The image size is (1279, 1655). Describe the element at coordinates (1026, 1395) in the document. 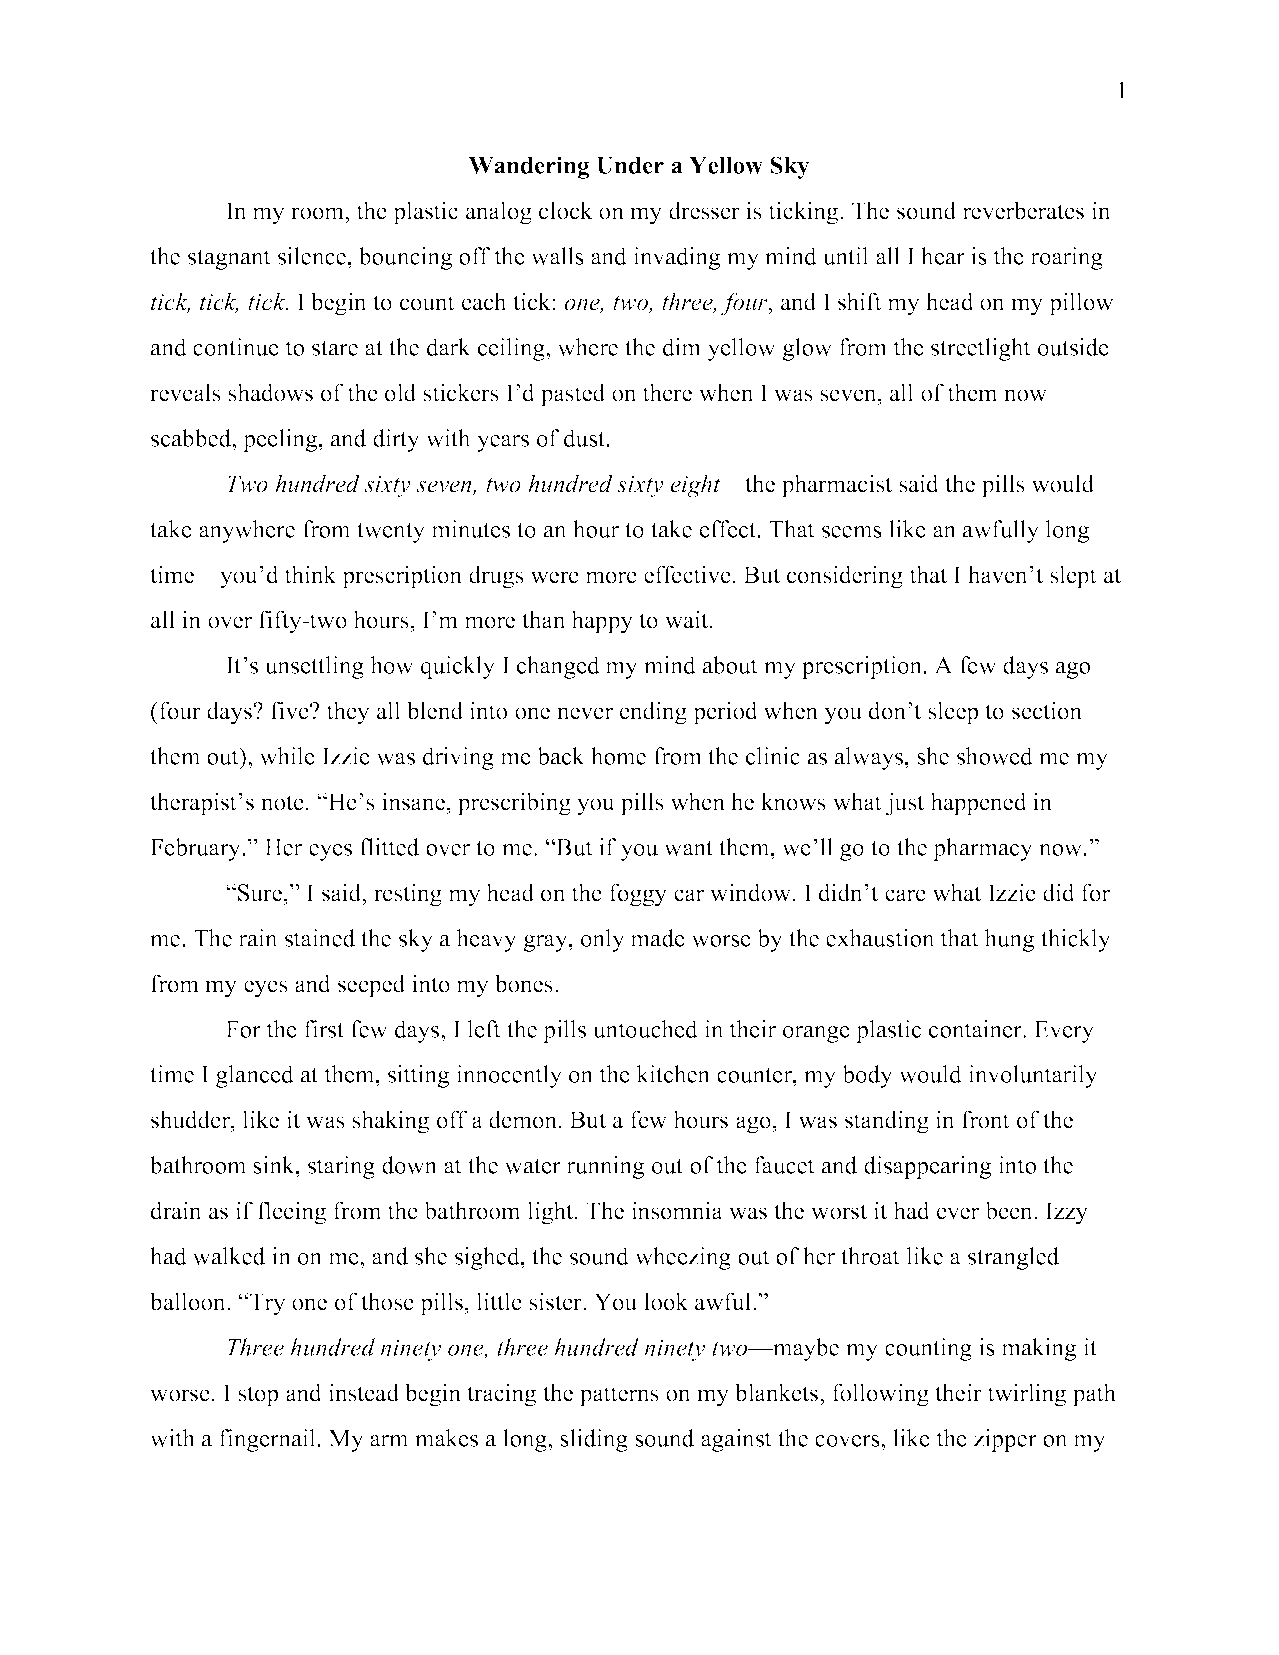

I see `twirling` at that location.
